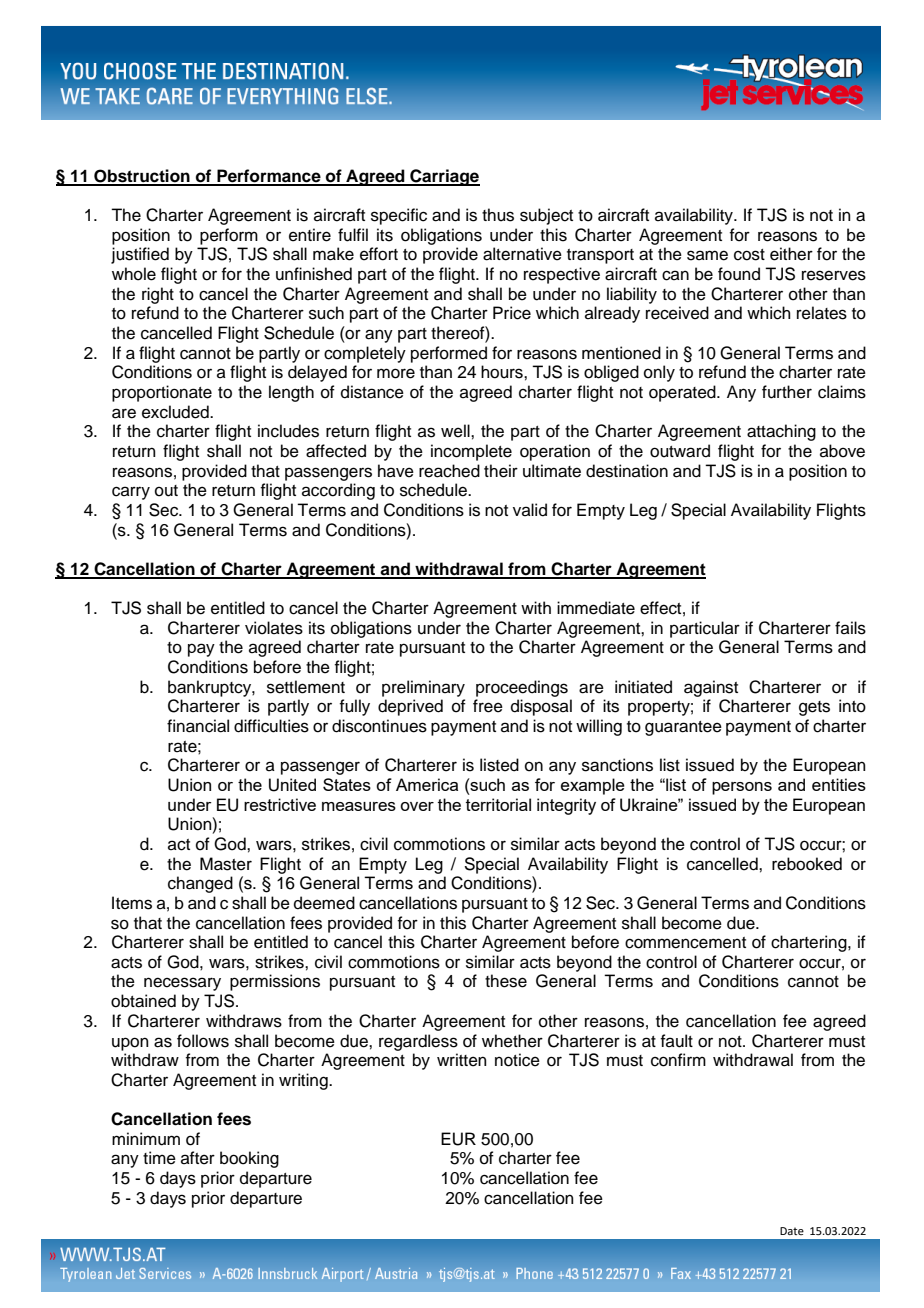 This image has width=924, height=1308. Describe the element at coordinates (198, 1158) in the image. I see `after` at that location.
